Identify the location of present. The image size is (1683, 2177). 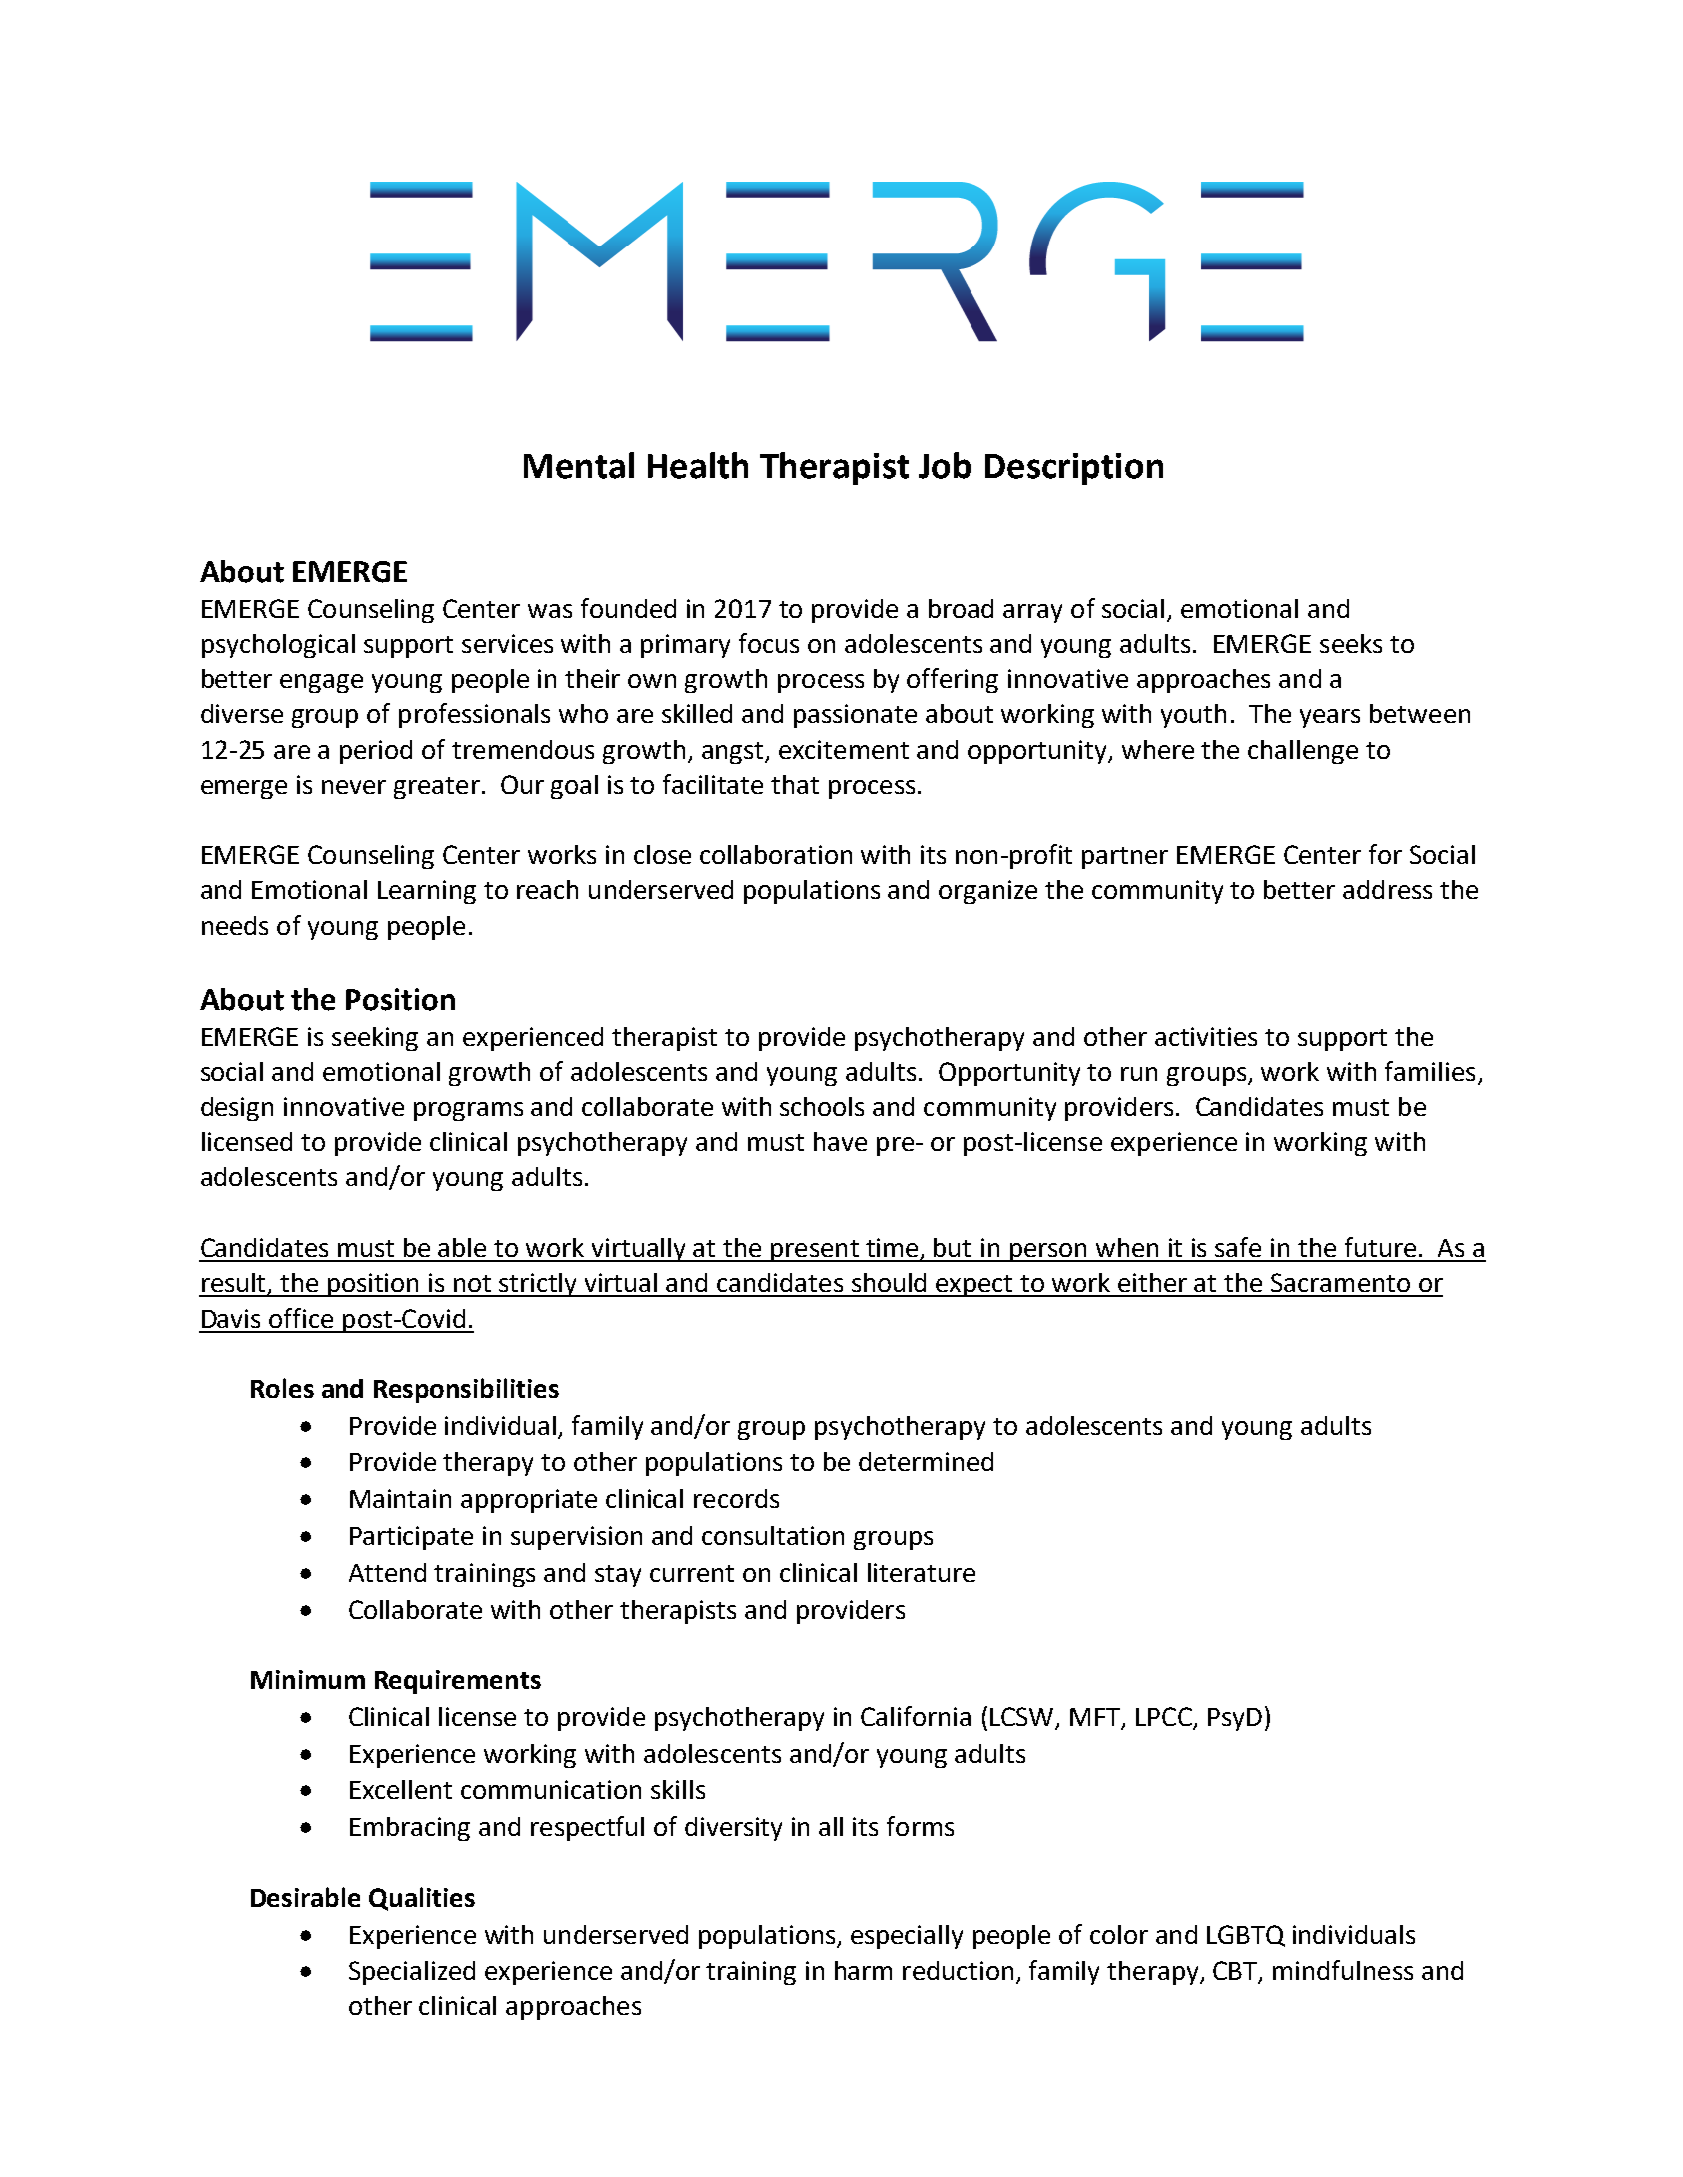
(815, 1251).
